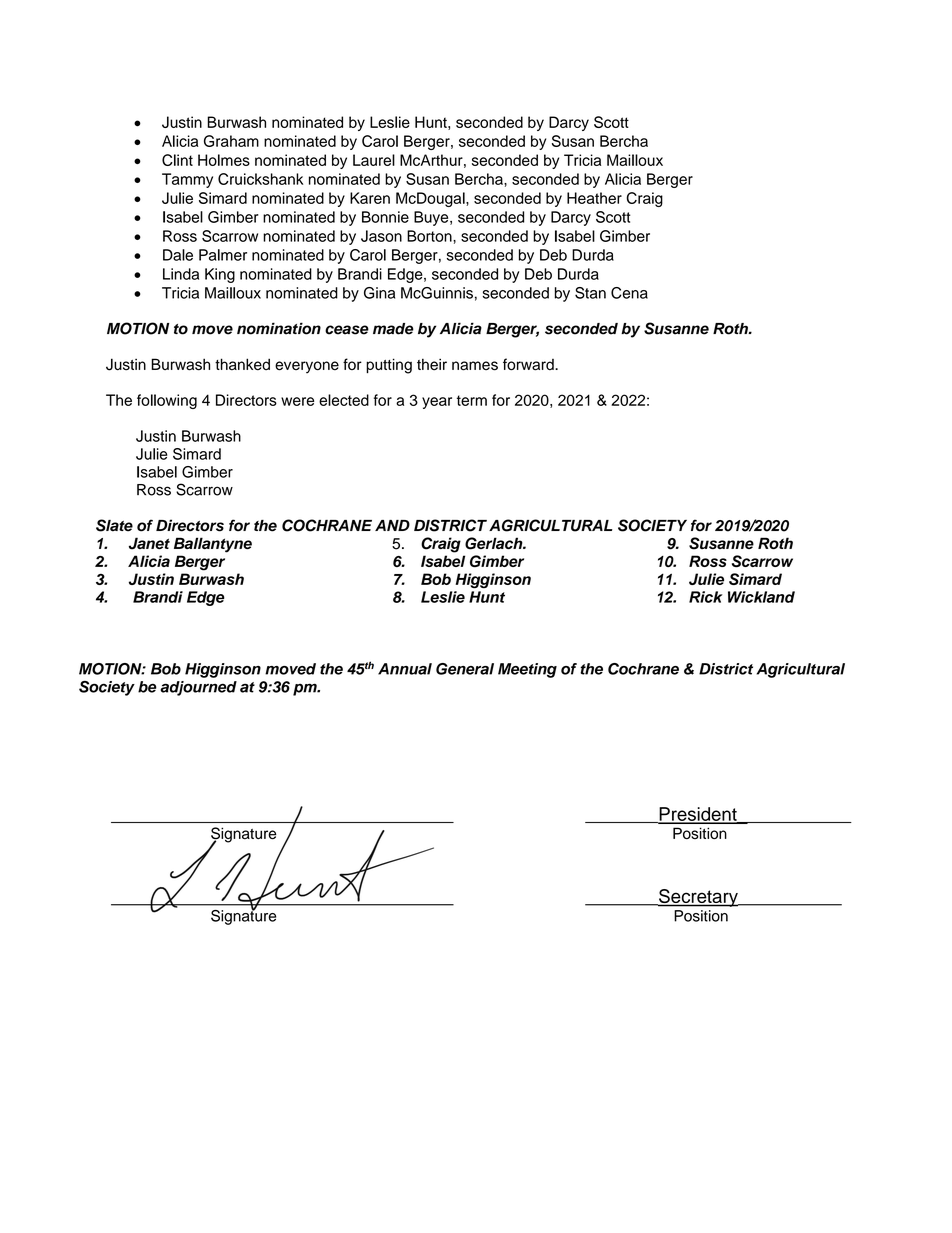 The width and height of the page is (952, 1233). I want to click on Slate, so click(114, 525).
